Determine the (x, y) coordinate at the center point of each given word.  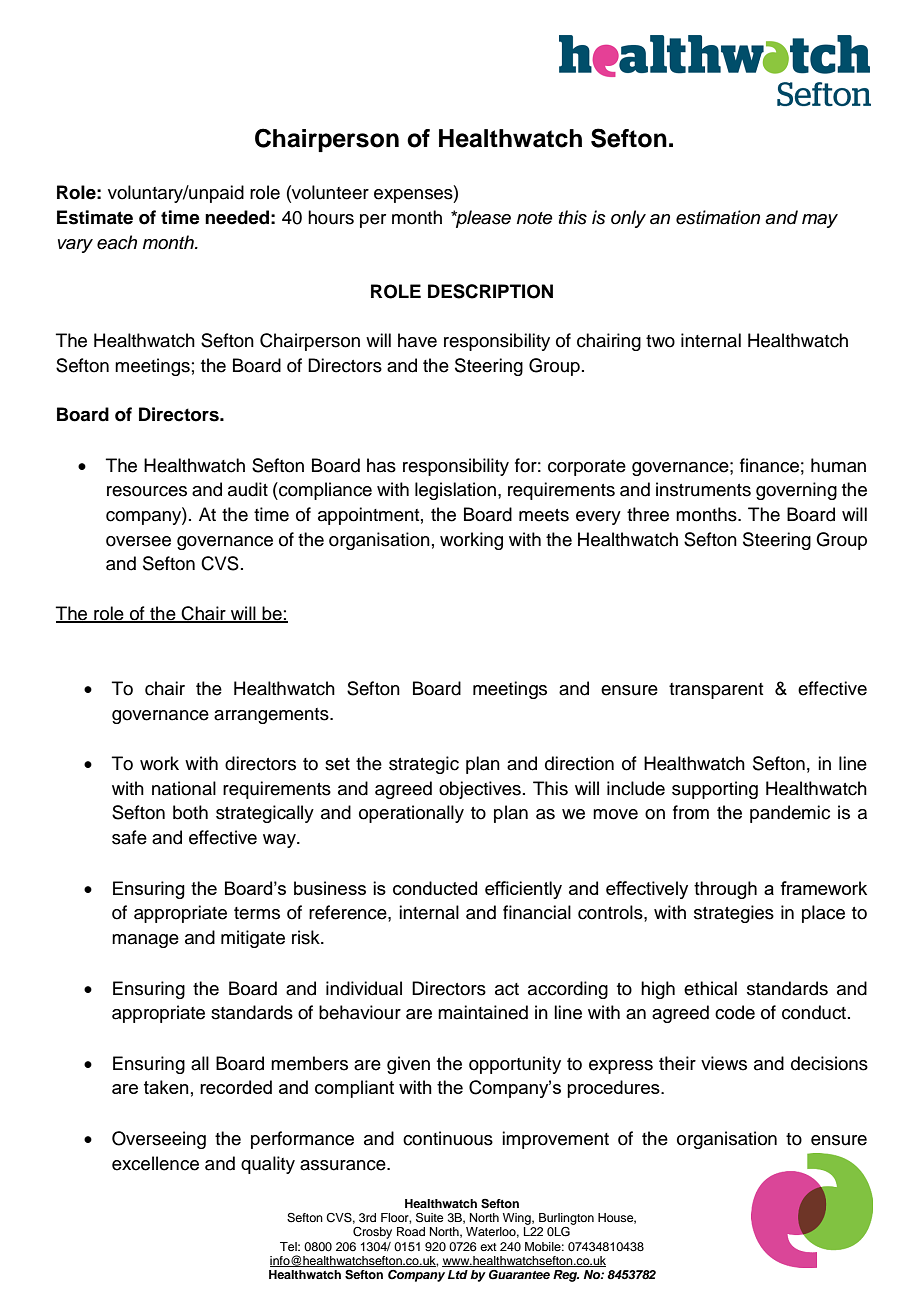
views (724, 1063)
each (117, 242)
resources (147, 491)
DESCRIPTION (490, 291)
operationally (411, 814)
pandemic (790, 814)
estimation (718, 217)
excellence (155, 1163)
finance (769, 465)
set (337, 764)
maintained (483, 1012)
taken (166, 1087)
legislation (455, 491)
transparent (716, 691)
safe (129, 837)
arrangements (272, 716)
